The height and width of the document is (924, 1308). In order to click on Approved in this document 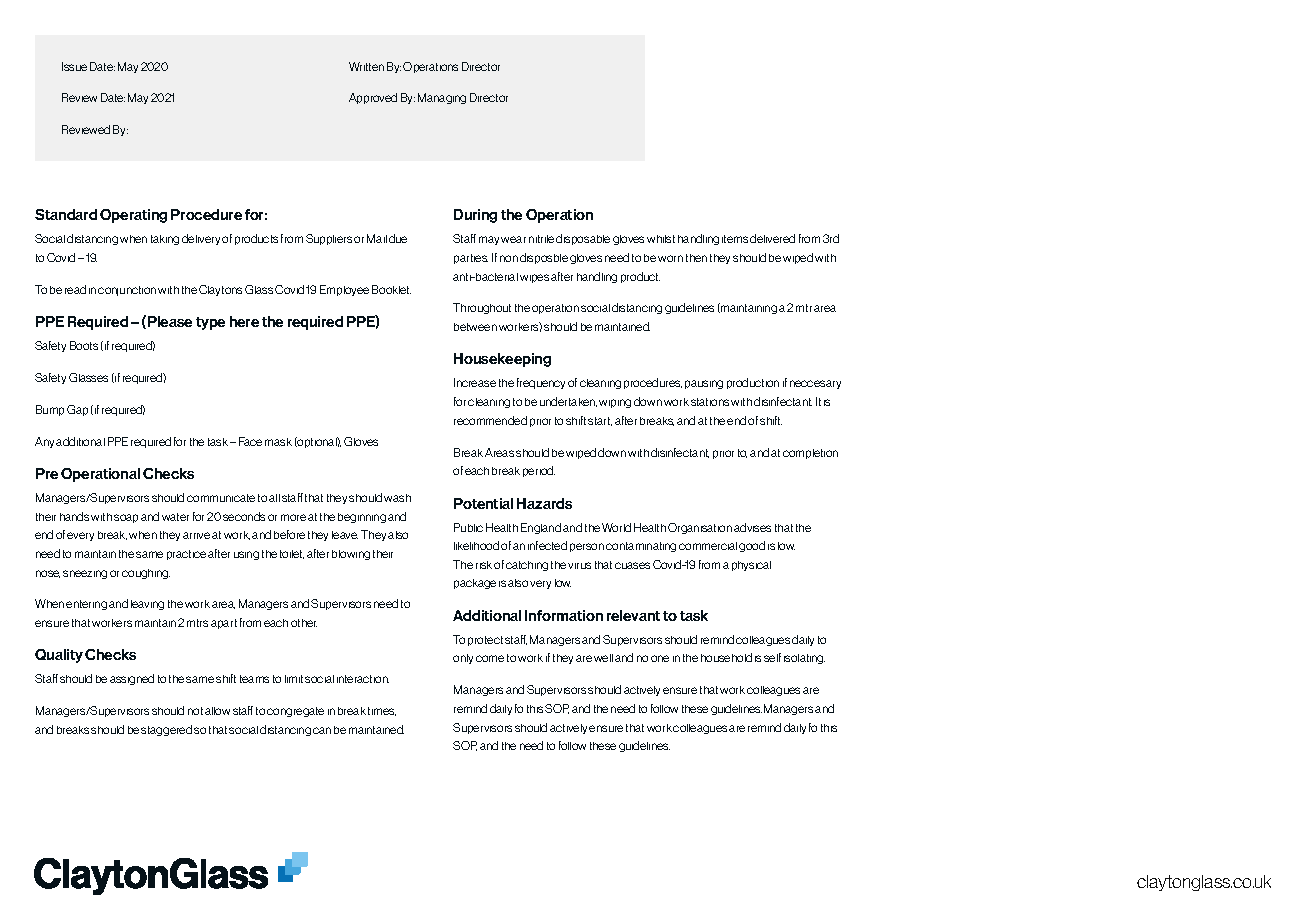, I will do `click(373, 98)`.
